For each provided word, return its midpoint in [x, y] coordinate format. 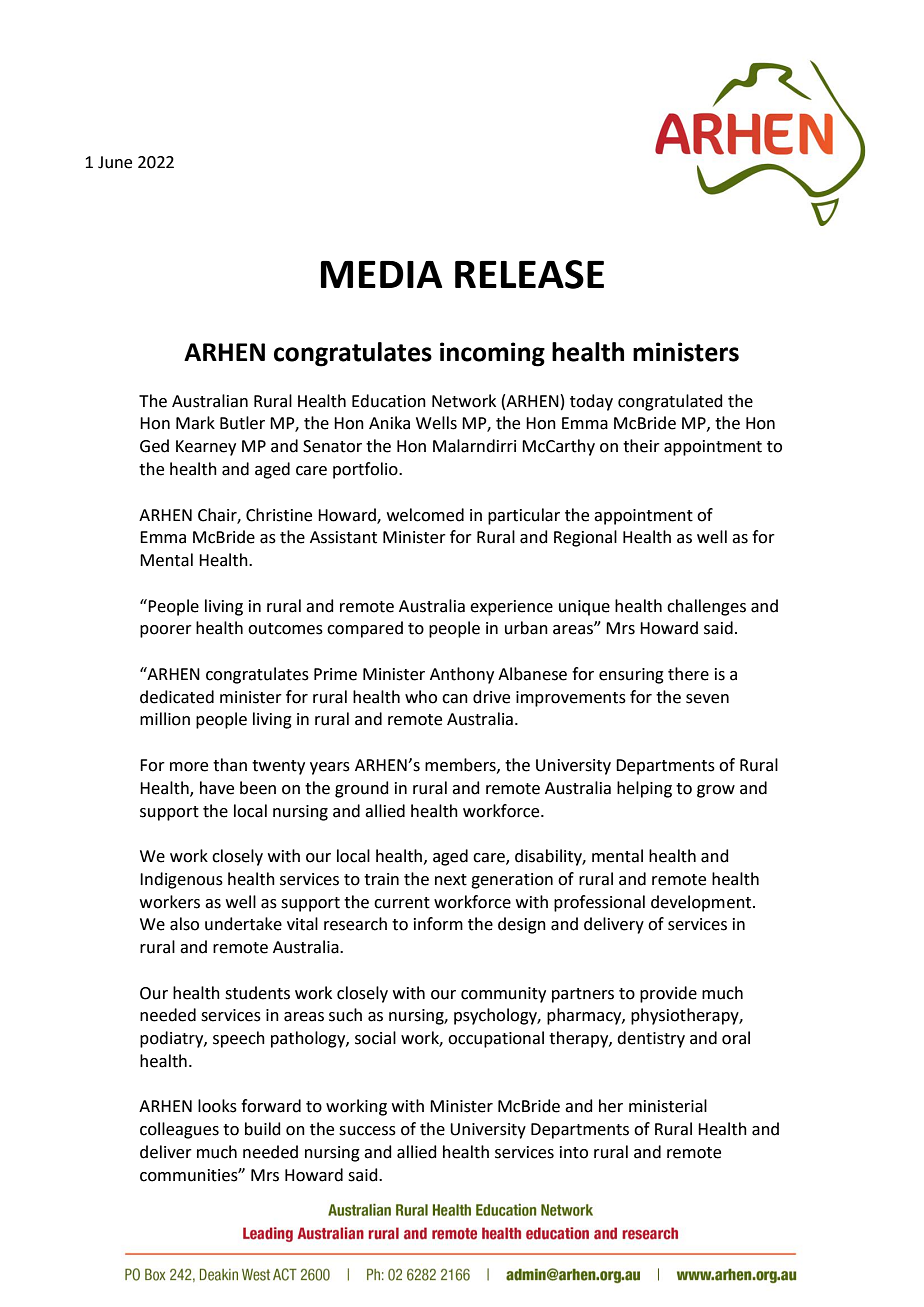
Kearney [206, 448]
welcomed [425, 515]
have [217, 788]
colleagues [179, 1130]
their [641, 446]
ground [362, 789]
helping [644, 789]
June [115, 162]
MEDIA [381, 274]
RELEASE [529, 274]
